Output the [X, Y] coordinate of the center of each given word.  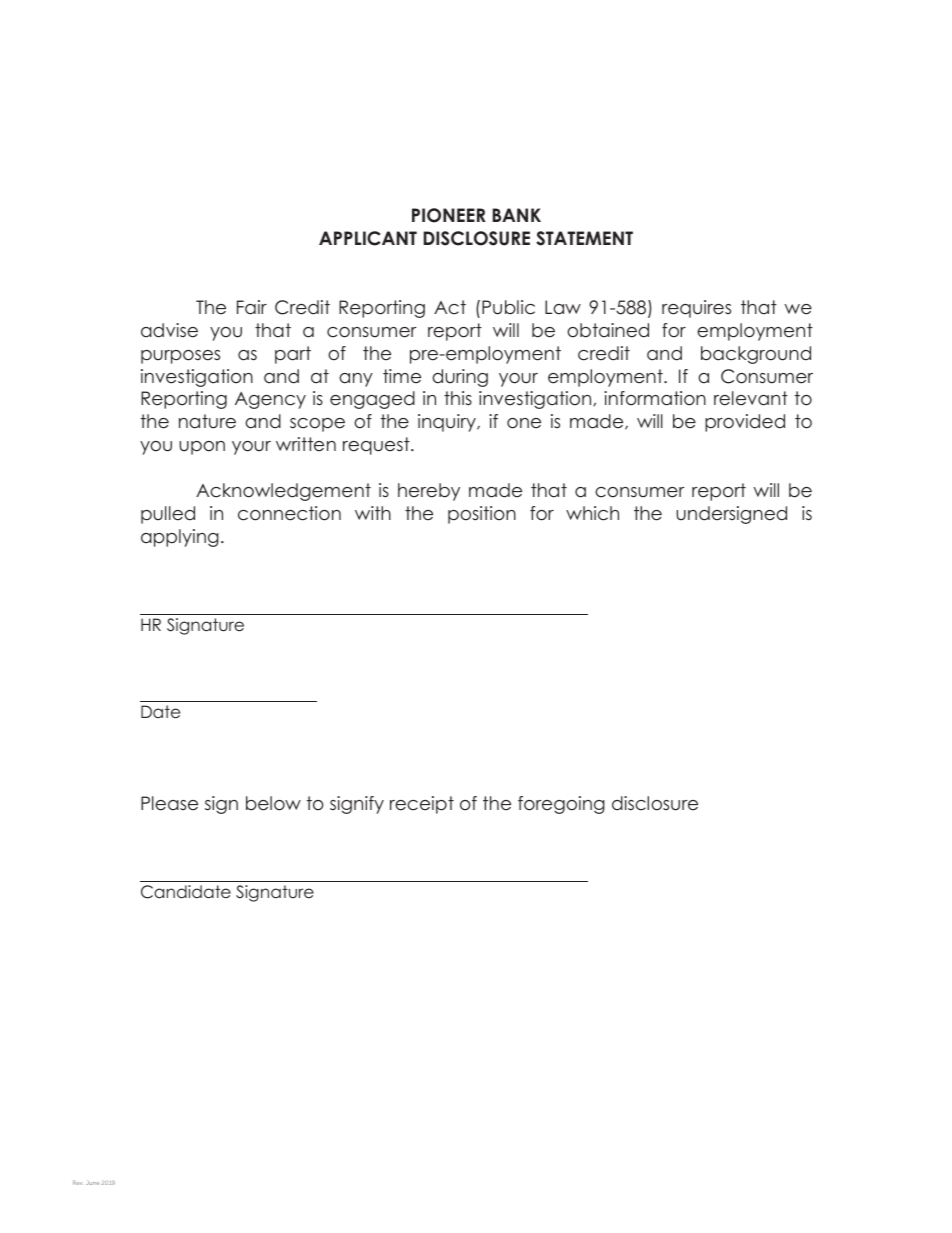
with [373, 513]
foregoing [561, 805]
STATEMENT [584, 238]
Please [169, 803]
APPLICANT [368, 238]
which [592, 513]
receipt [422, 805]
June [92, 1182]
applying [180, 538]
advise [169, 330]
